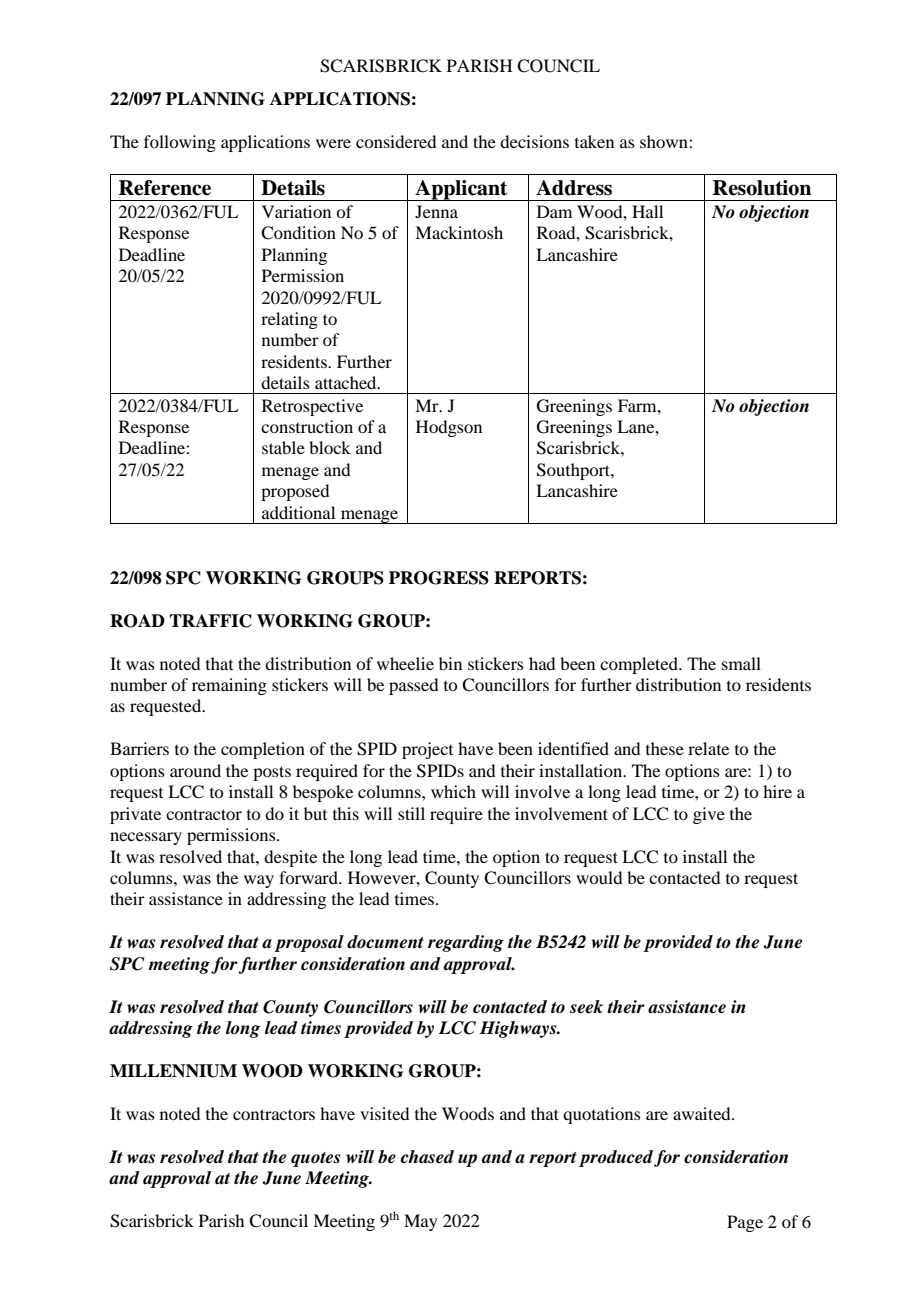  What do you see at coordinates (647, 211) in the image?
I see `Hall` at bounding box center [647, 211].
